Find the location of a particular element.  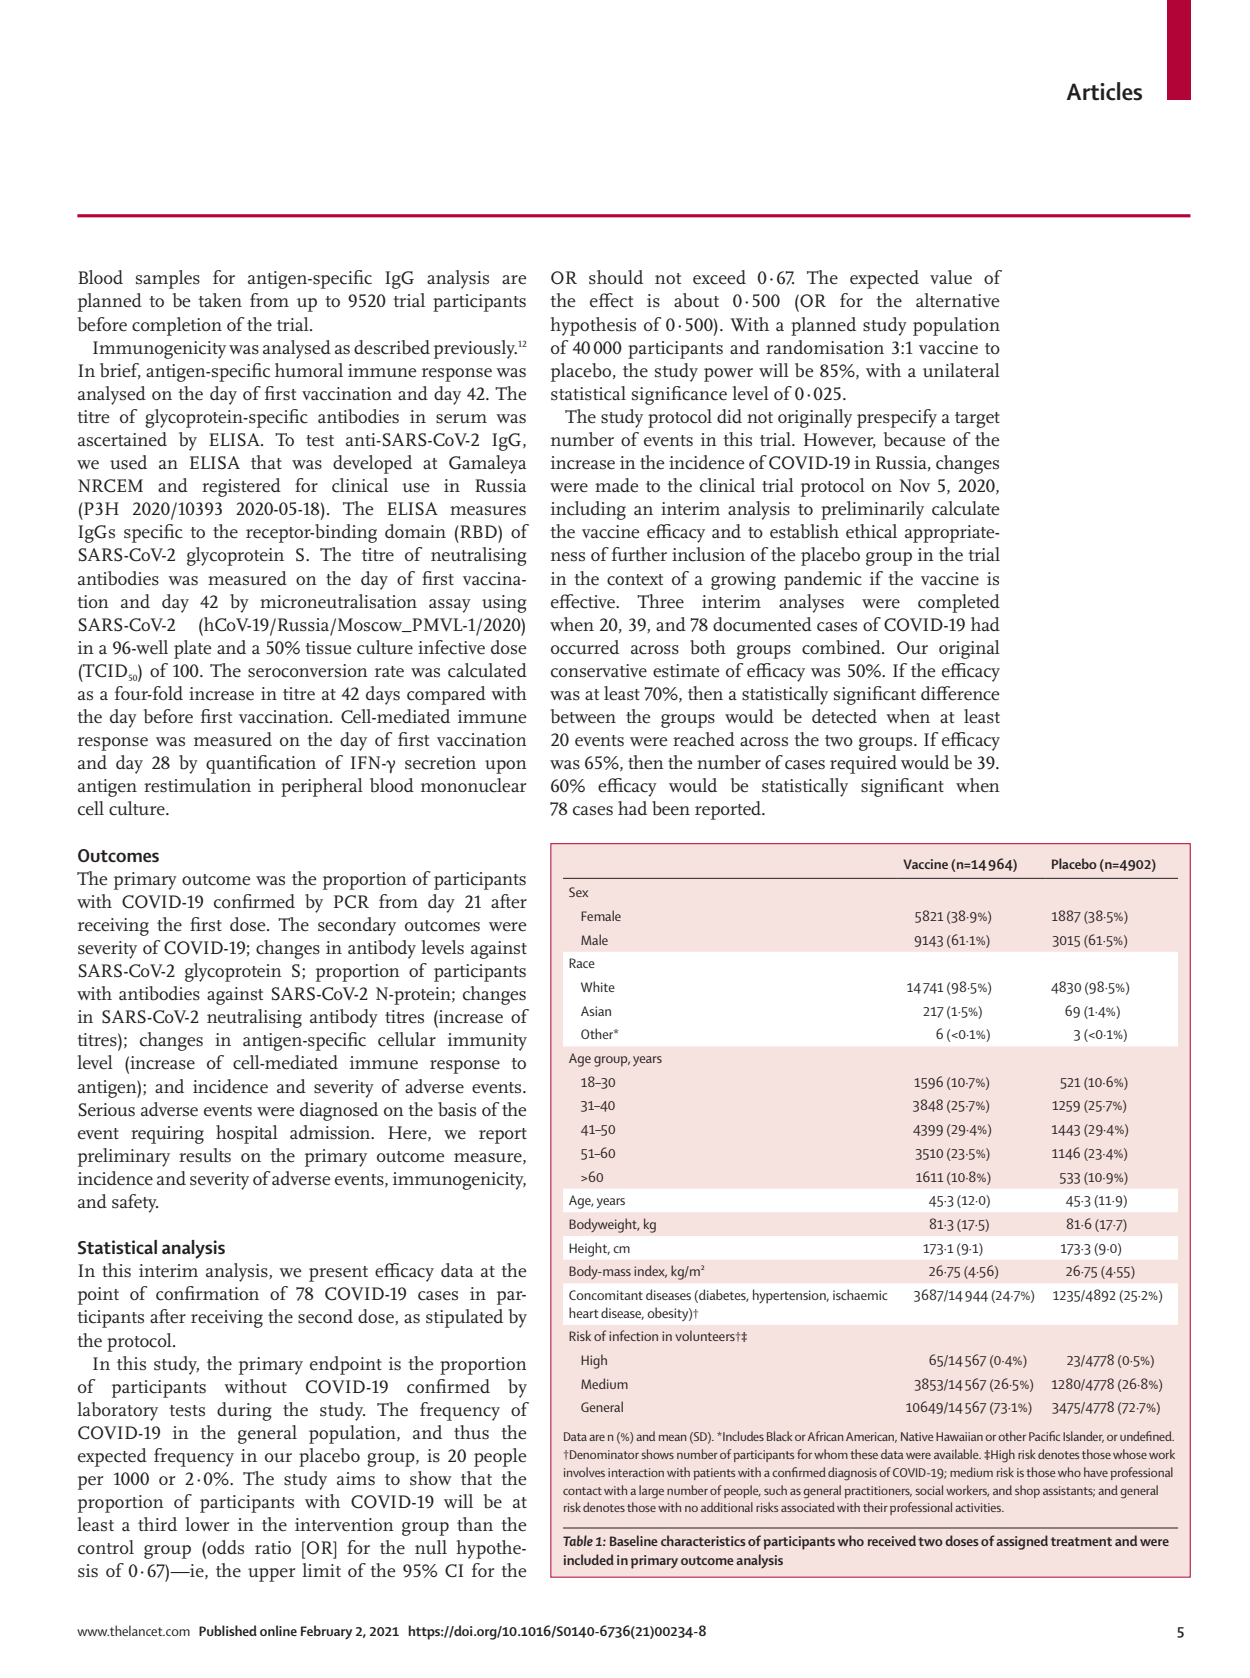

required is located at coordinates (863, 764).
